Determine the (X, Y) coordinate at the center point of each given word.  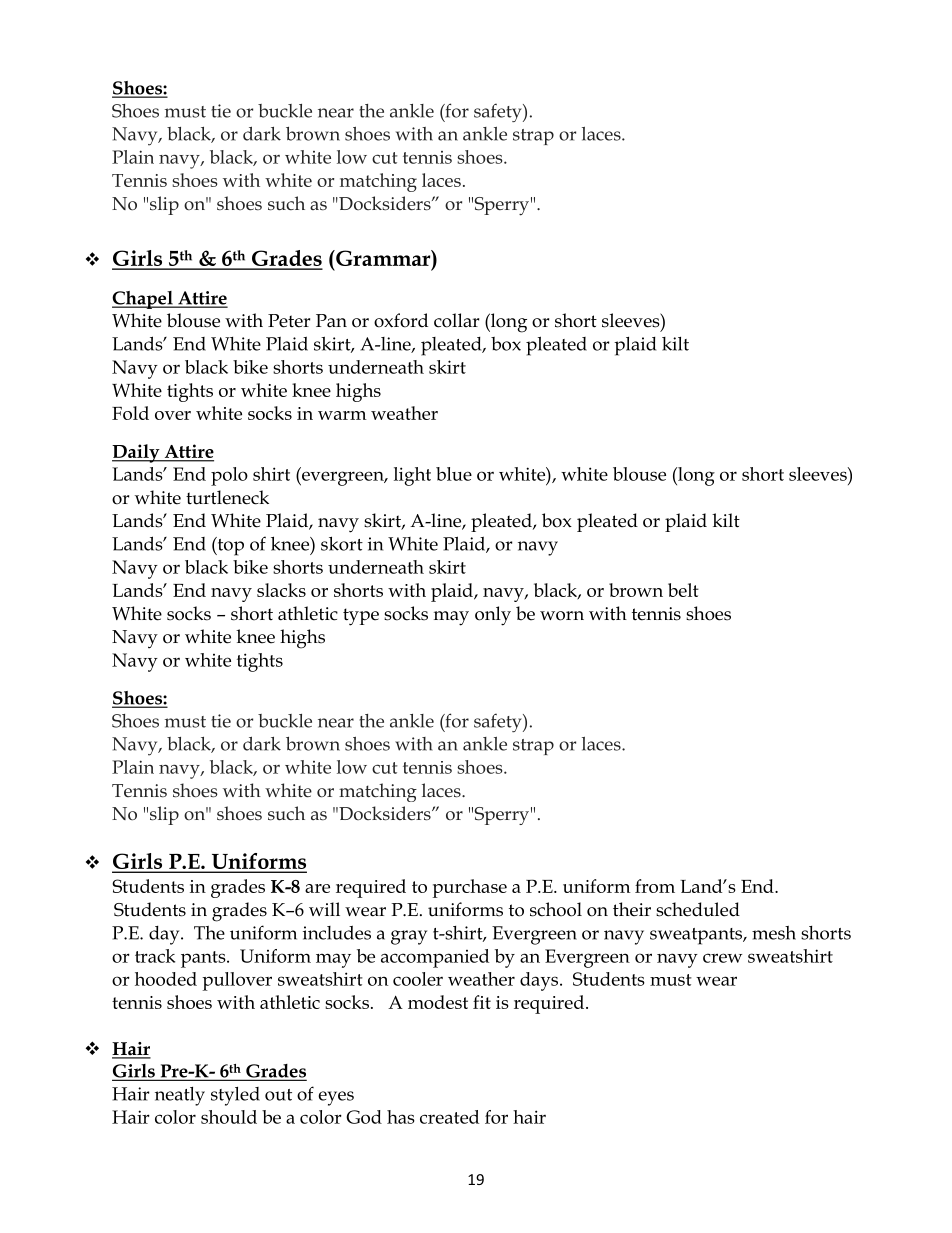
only (493, 616)
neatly (180, 1096)
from (655, 886)
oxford (401, 320)
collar (456, 320)
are (317, 888)
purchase (470, 888)
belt (683, 590)
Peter (289, 321)
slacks (281, 590)
